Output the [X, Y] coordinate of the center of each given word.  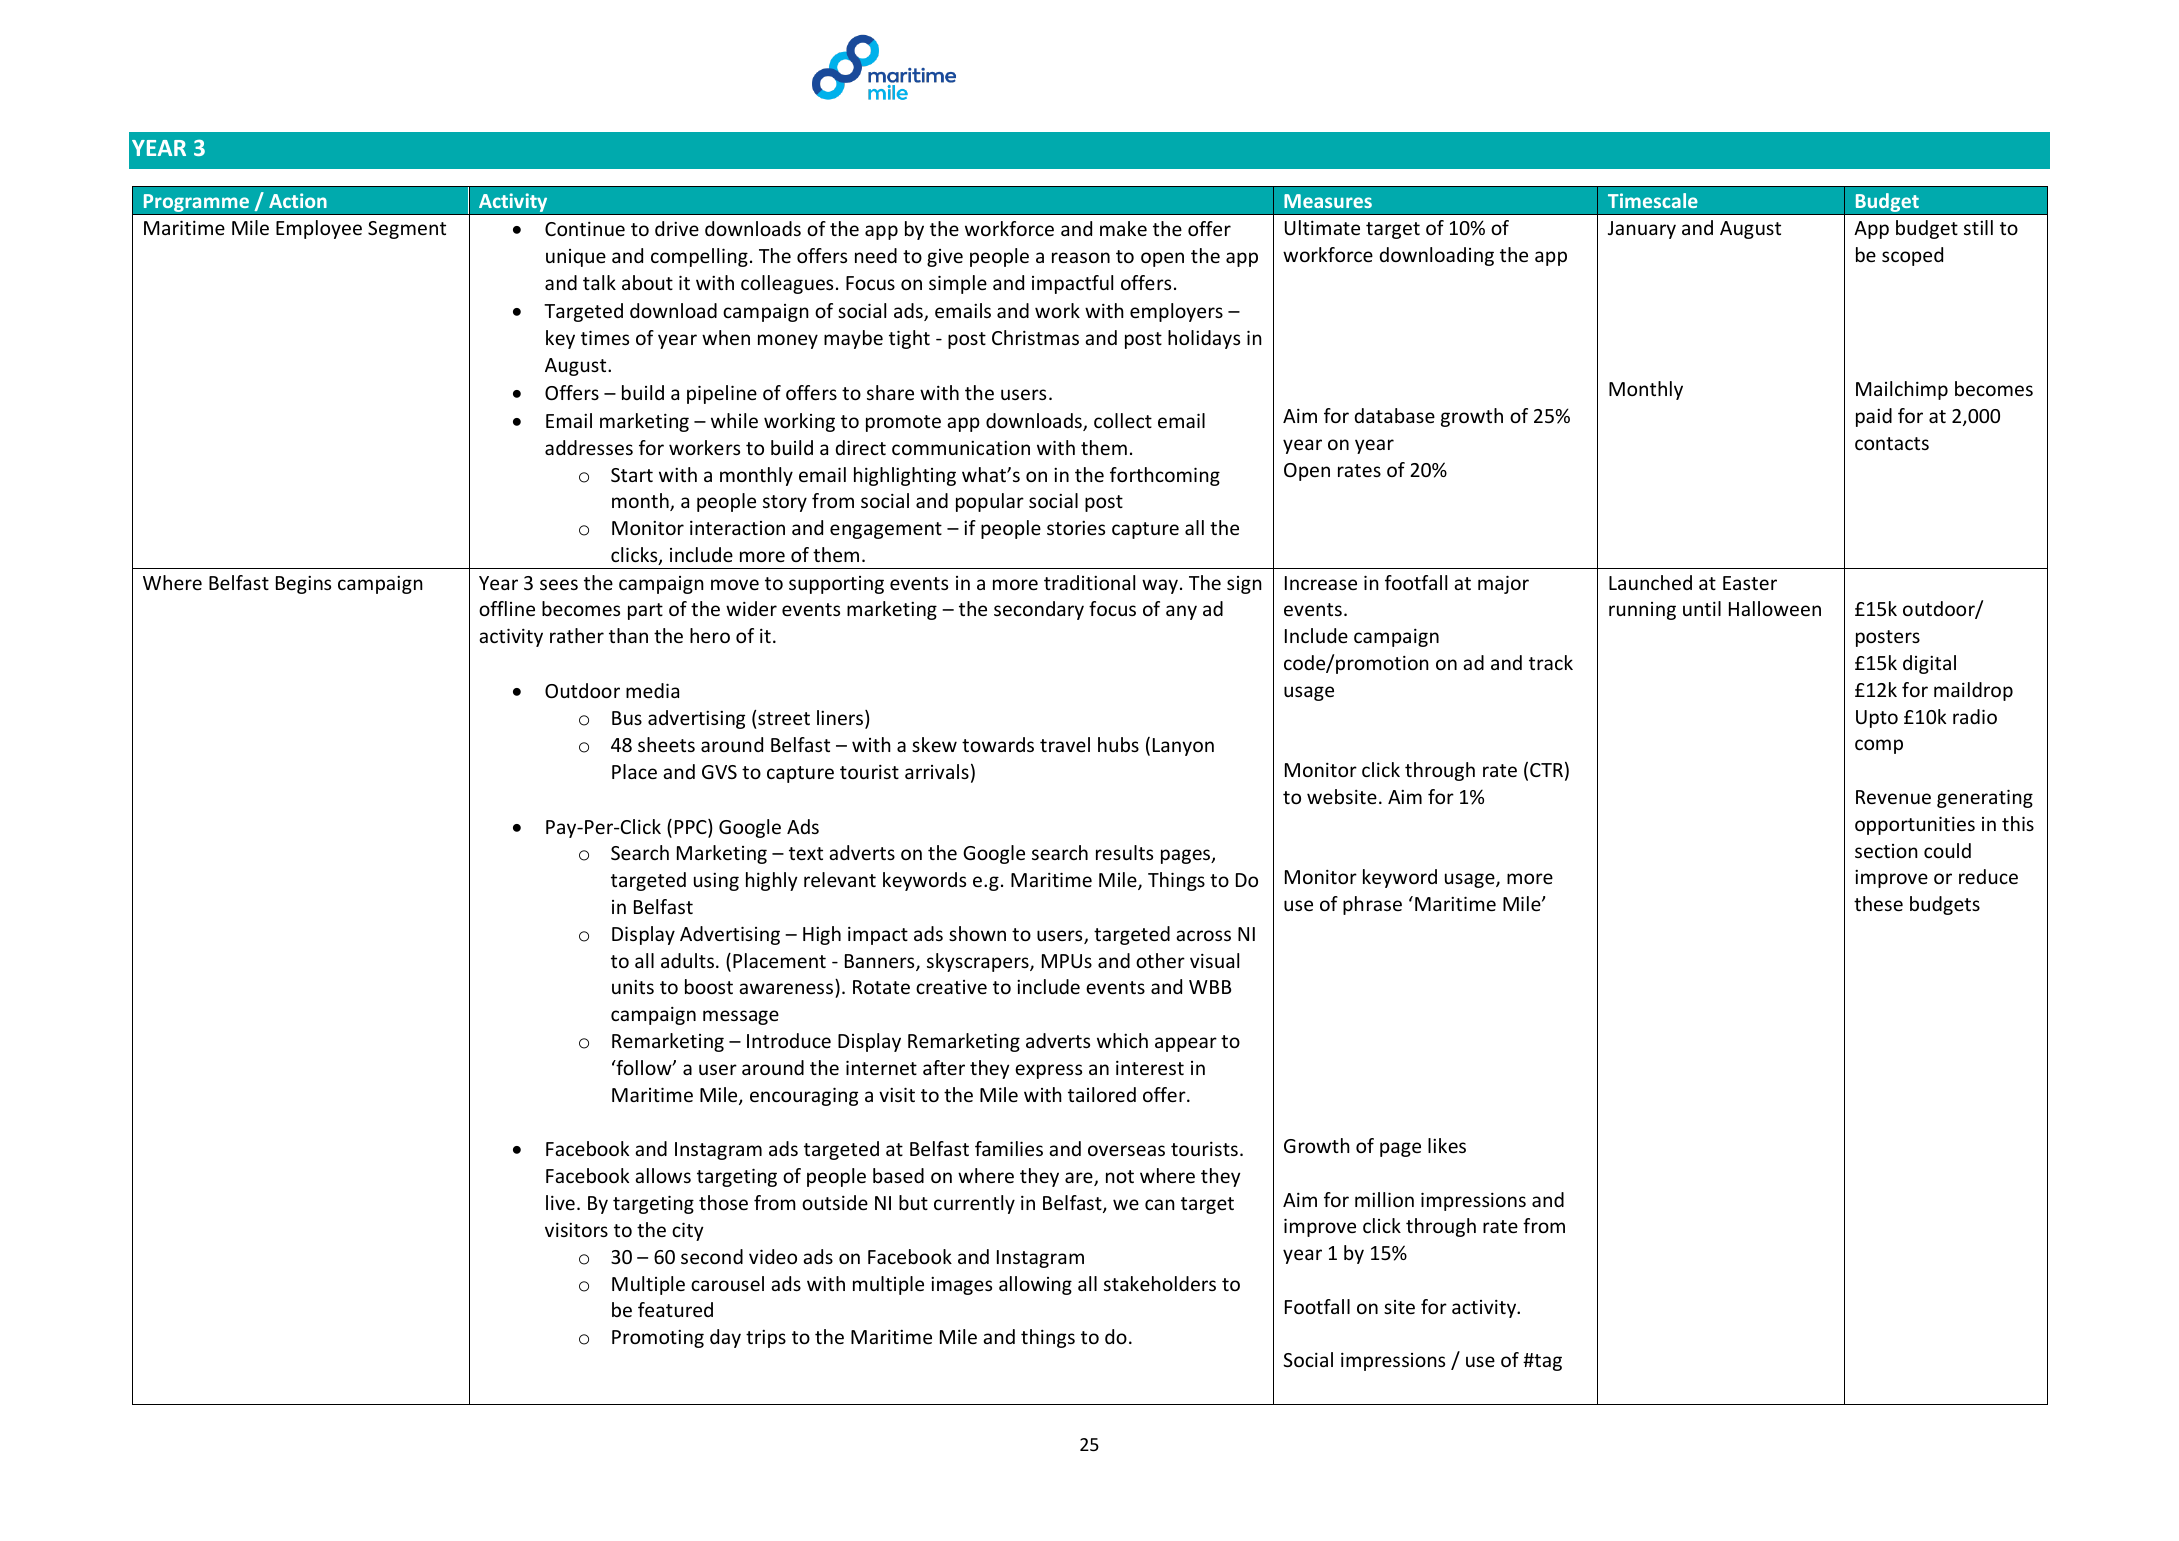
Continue [585, 228]
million [1384, 1199]
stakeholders [1160, 1283]
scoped [1912, 256]
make [1123, 228]
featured [675, 1309]
